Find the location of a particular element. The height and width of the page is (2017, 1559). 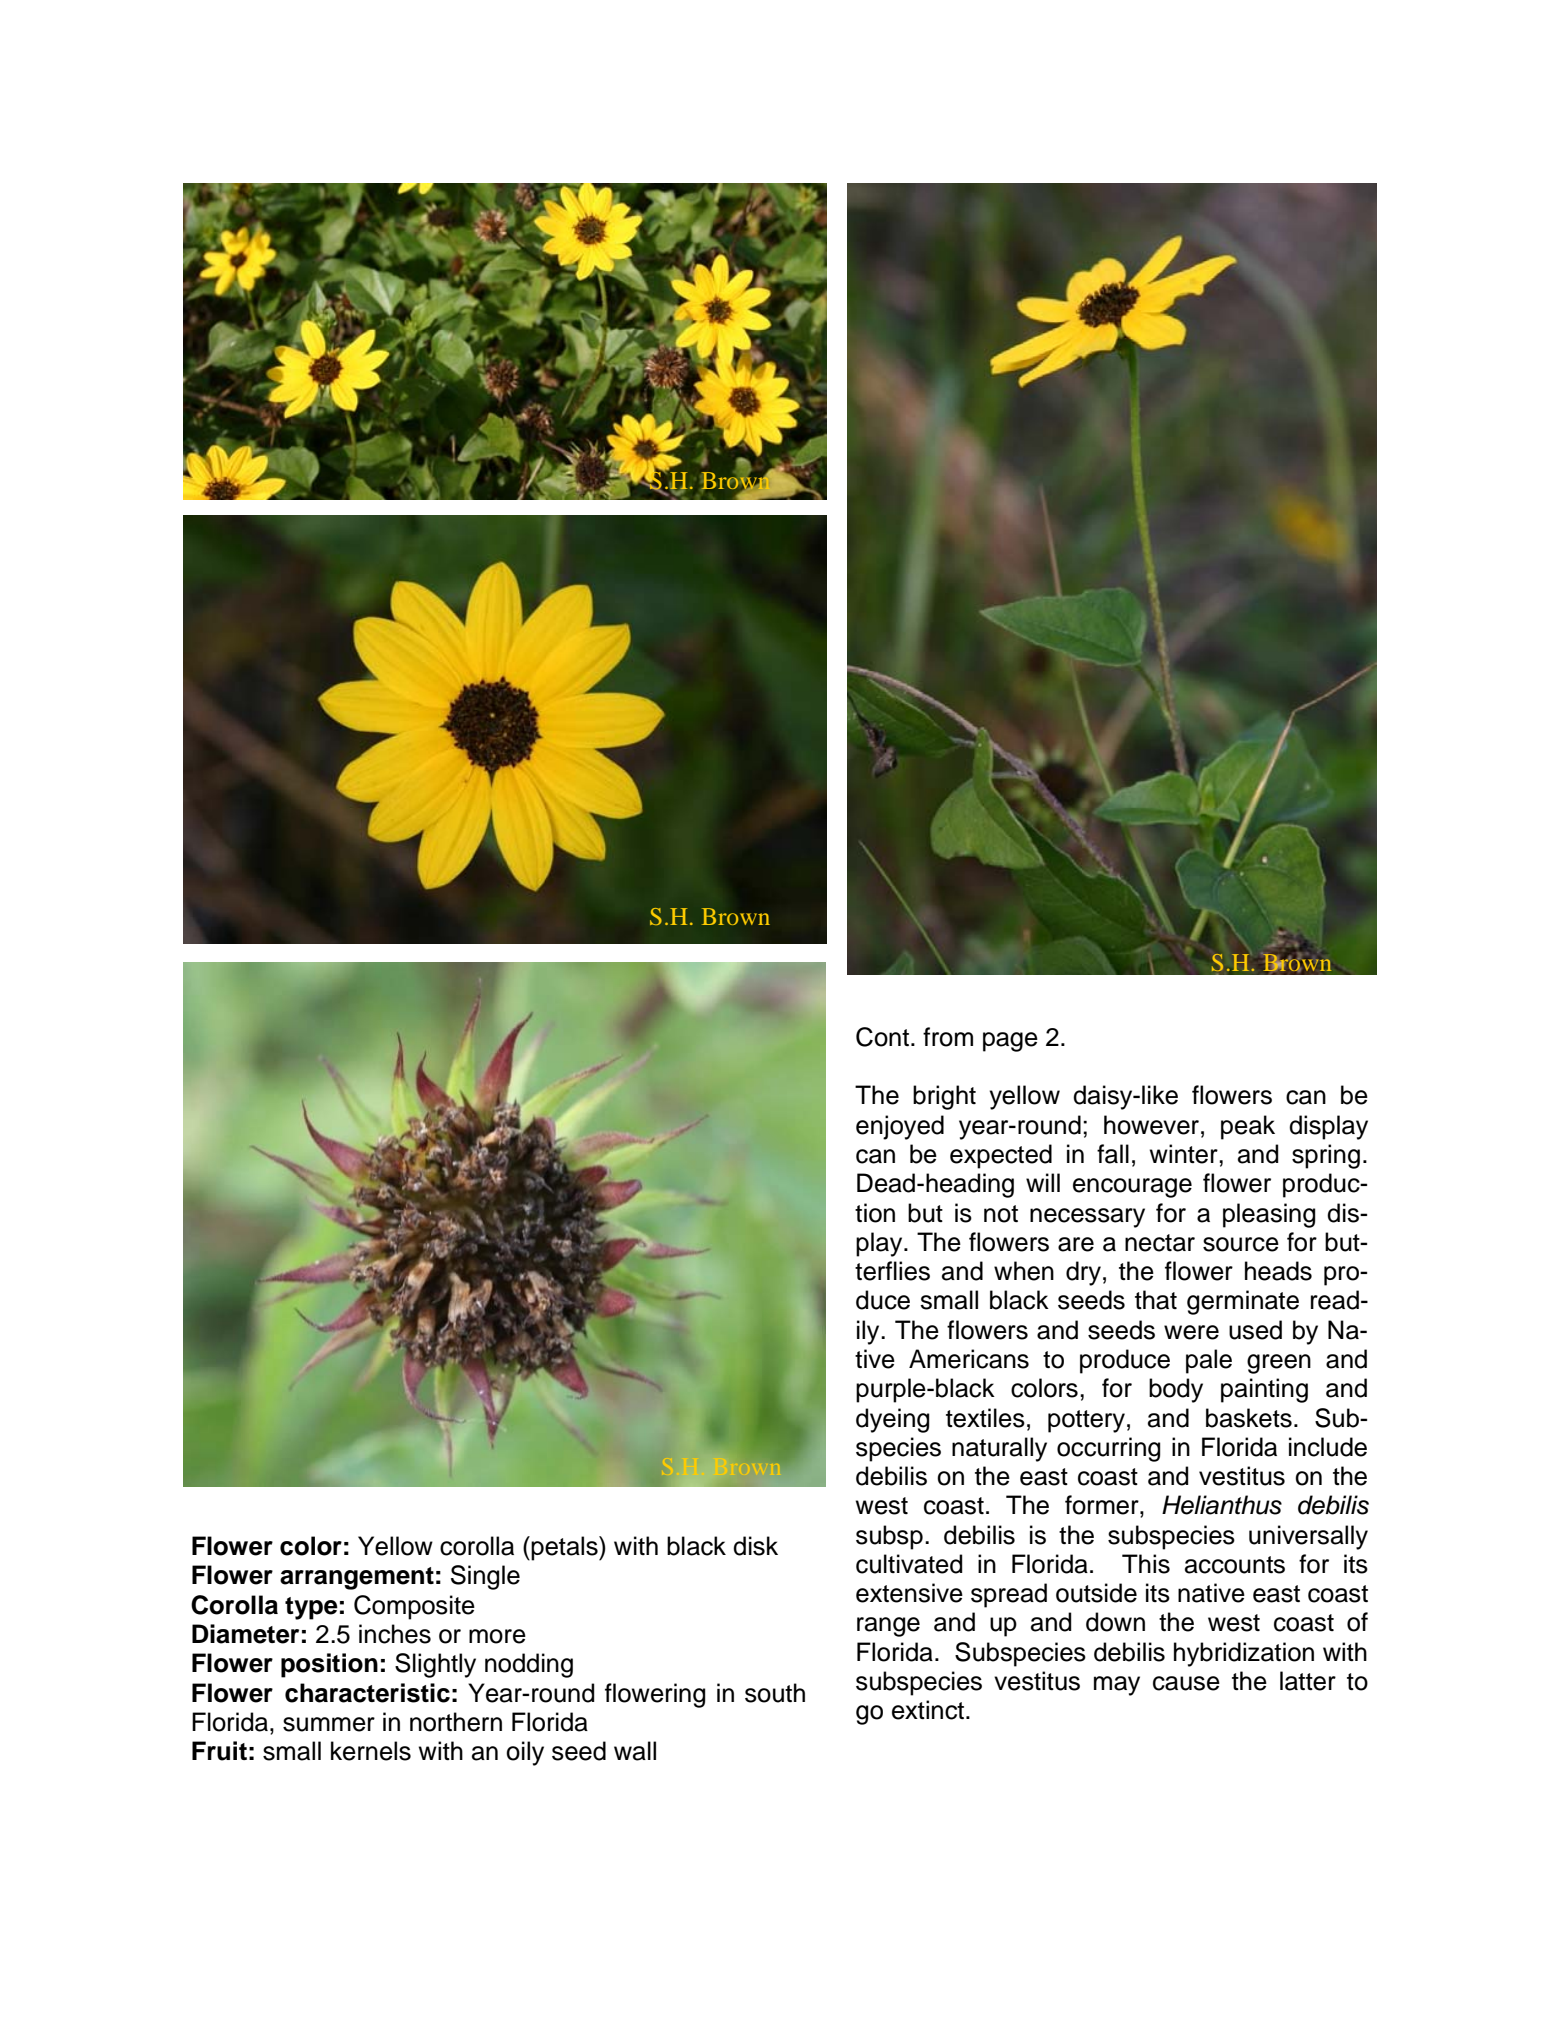

dyeing is located at coordinates (892, 1420).
